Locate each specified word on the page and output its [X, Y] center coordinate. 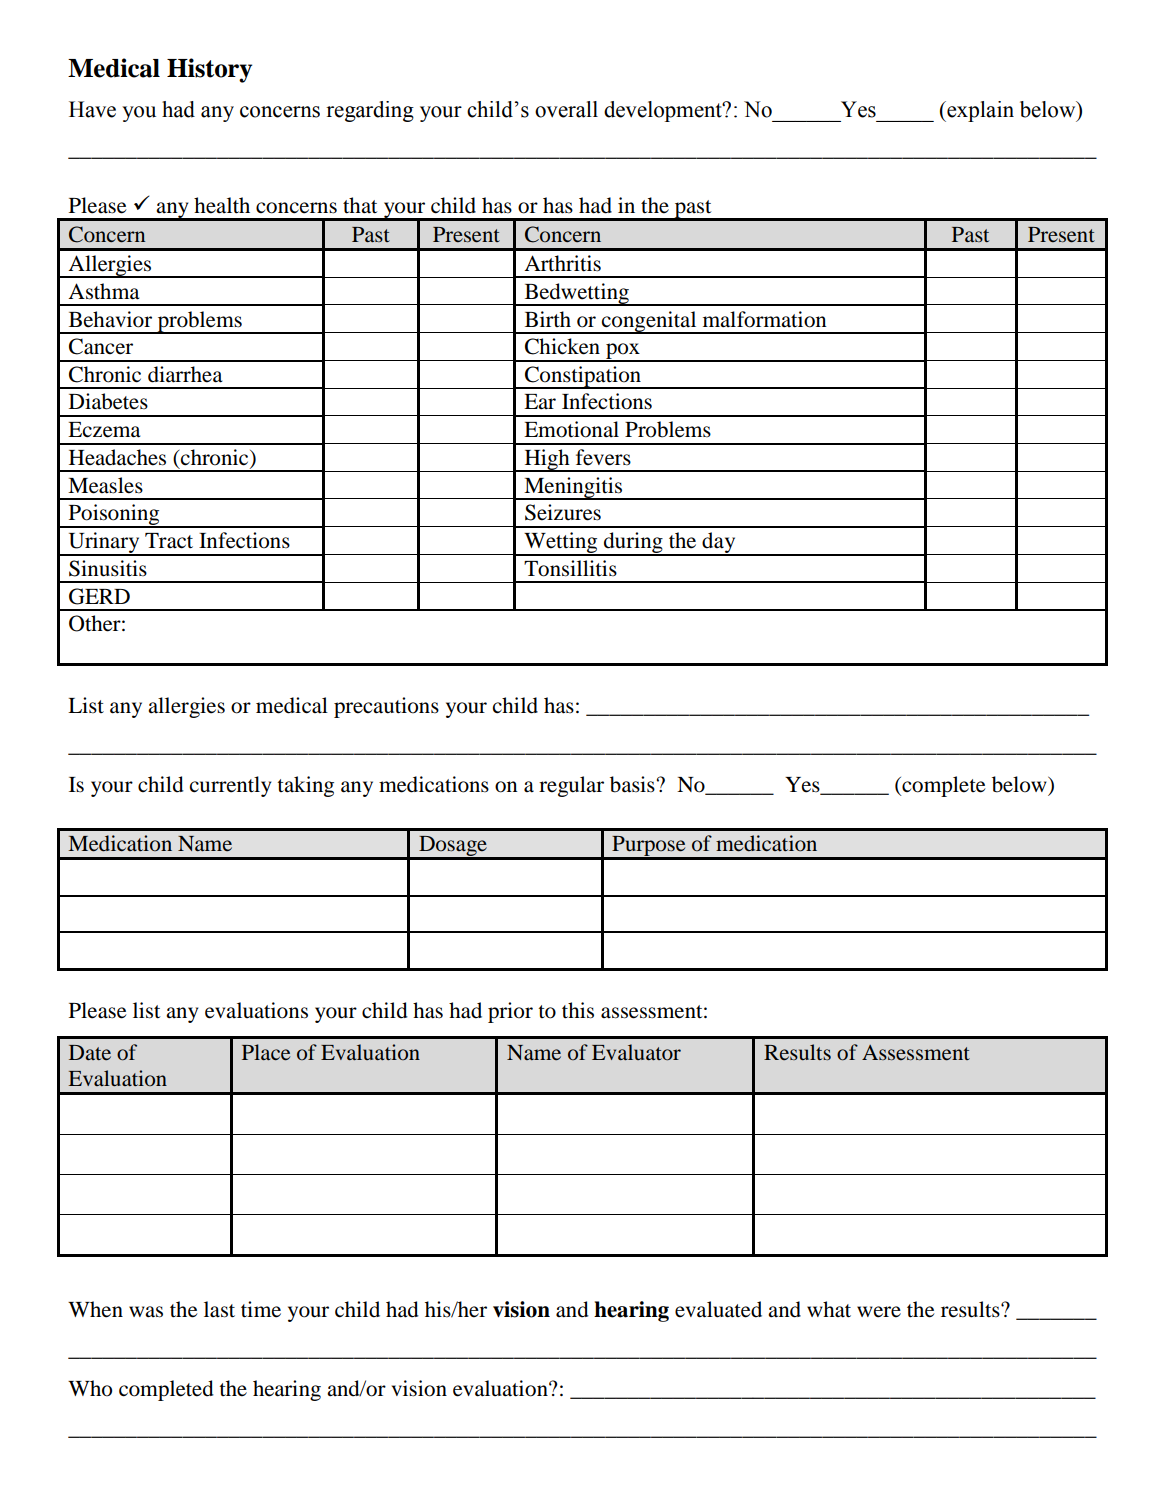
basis [632, 784]
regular [571, 786]
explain [979, 111]
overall [566, 109]
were [879, 1312]
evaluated [718, 1309]
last [219, 1309]
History [209, 70]
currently [230, 786]
